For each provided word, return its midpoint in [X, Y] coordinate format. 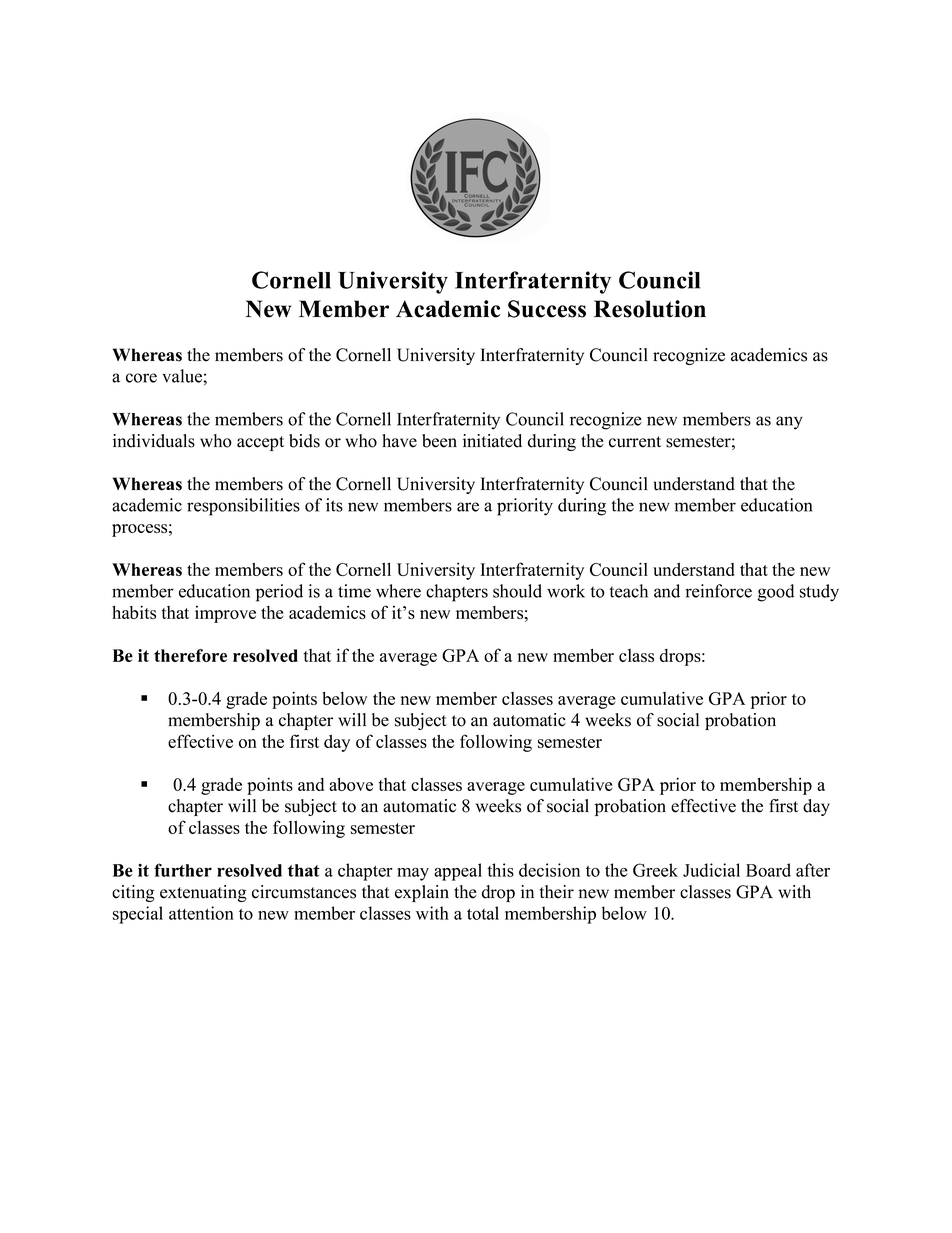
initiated [492, 441]
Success [547, 309]
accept [260, 443]
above [351, 784]
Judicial [711, 870]
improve [225, 614]
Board [768, 870]
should [517, 591]
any [789, 423]
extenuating [203, 893]
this [500, 870]
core [141, 378]
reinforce [718, 591]
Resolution [650, 309]
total [483, 913]
